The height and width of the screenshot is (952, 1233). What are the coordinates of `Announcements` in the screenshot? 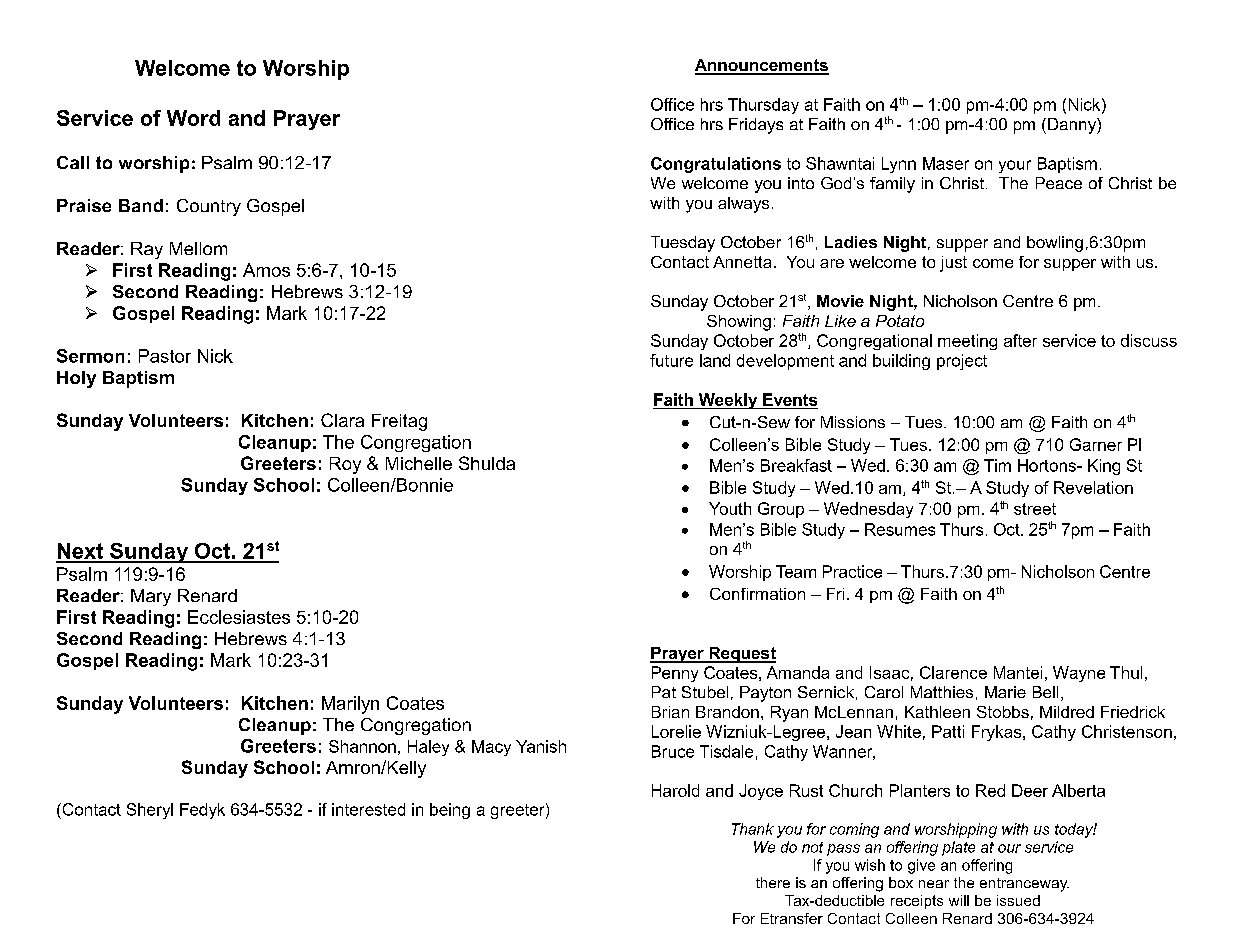 It's located at (762, 66).
